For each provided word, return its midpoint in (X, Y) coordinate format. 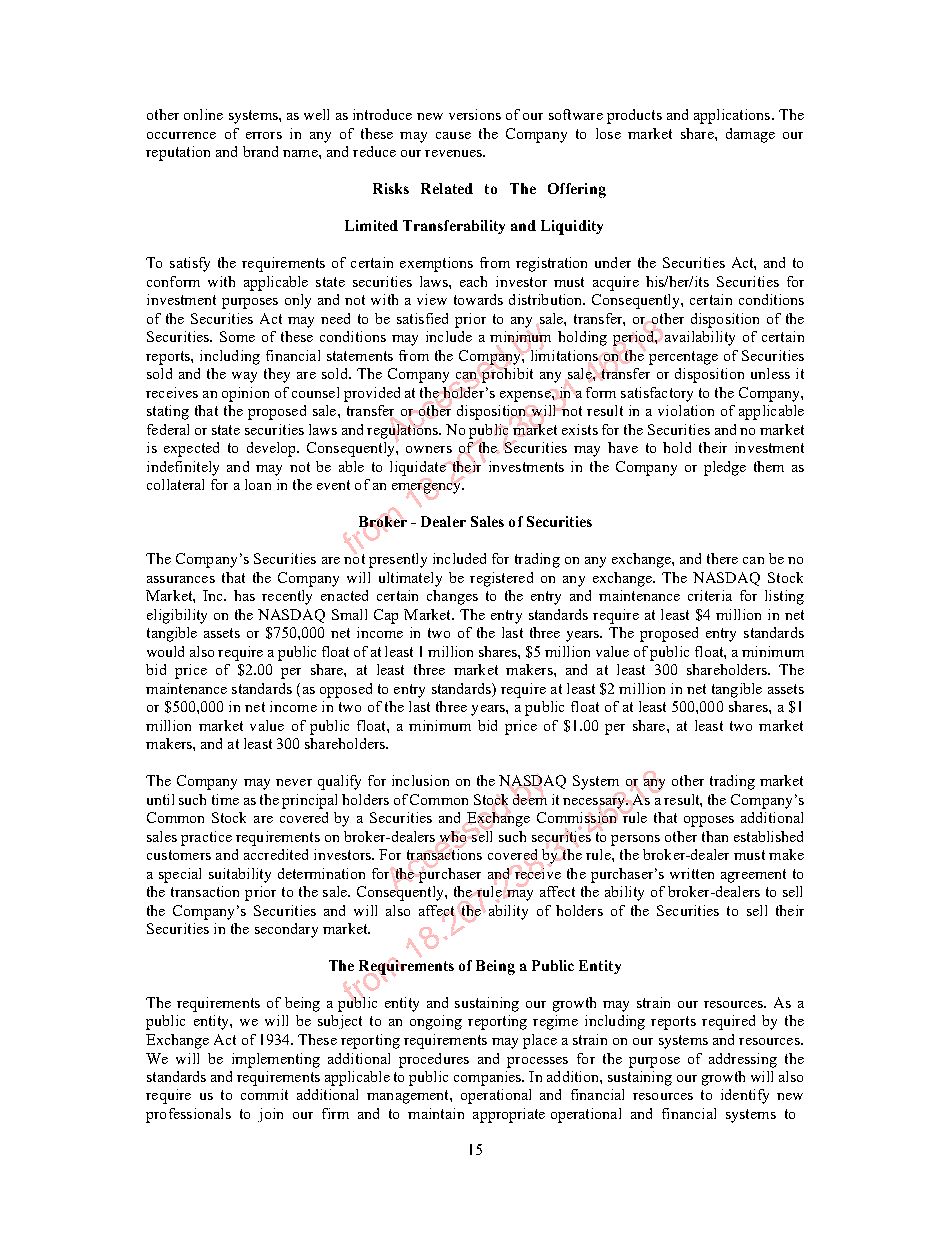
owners (429, 449)
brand (260, 151)
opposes (709, 821)
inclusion (420, 780)
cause (453, 135)
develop (272, 449)
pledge (725, 468)
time (225, 799)
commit (264, 1094)
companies (489, 1078)
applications (733, 116)
